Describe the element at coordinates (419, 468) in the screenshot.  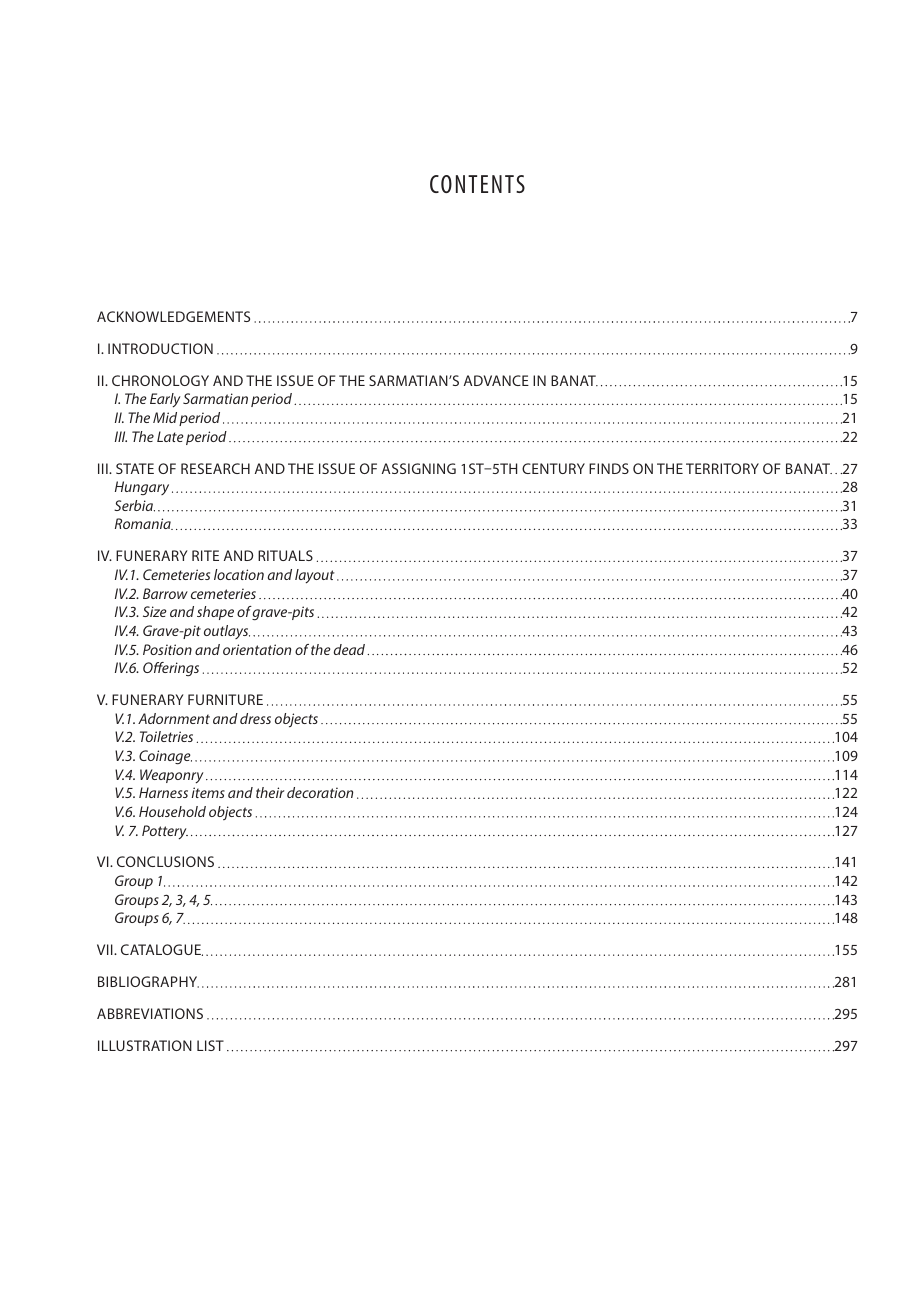
I see `ASSIGNING` at that location.
